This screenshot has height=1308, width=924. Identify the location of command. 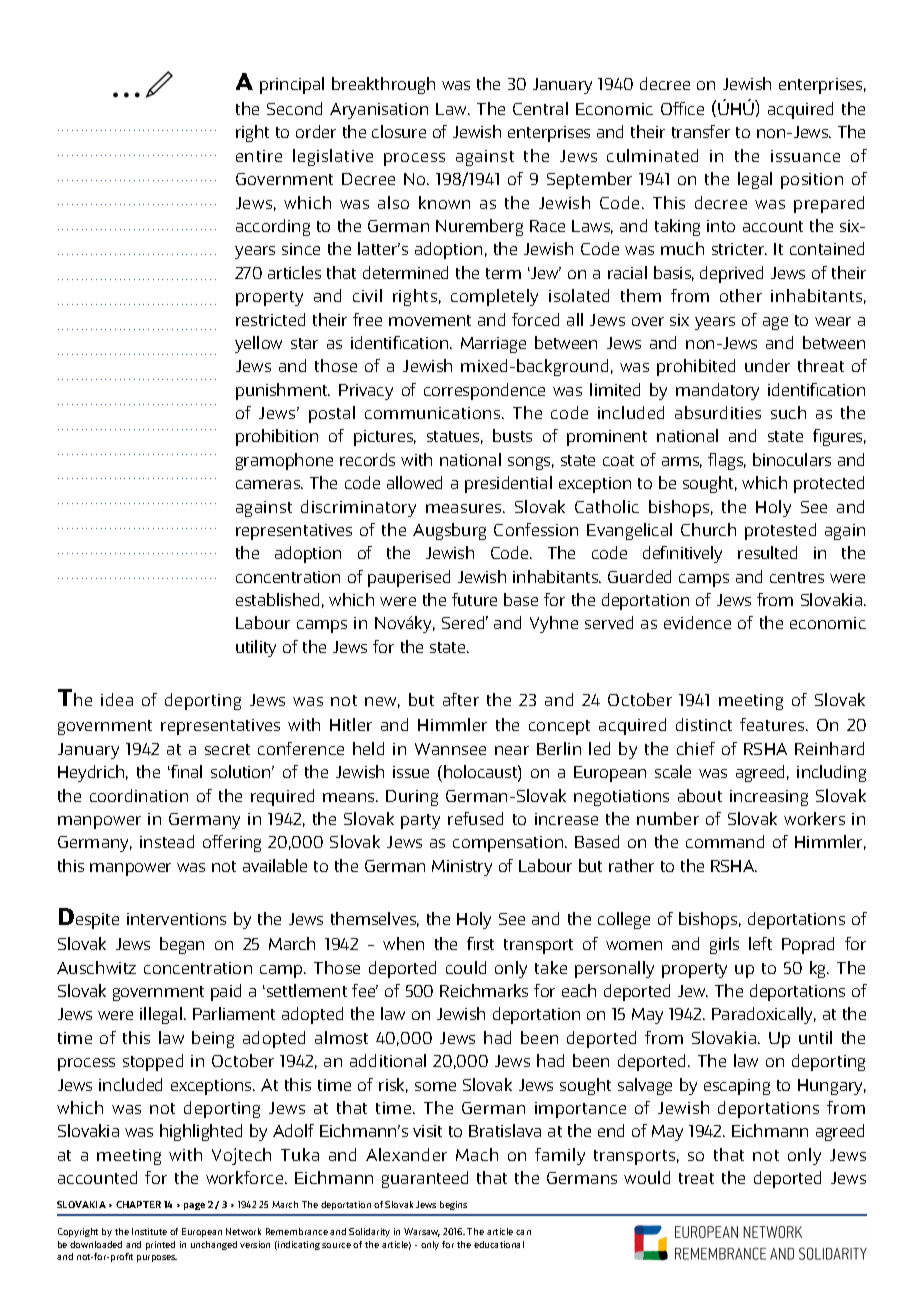
(725, 841).
